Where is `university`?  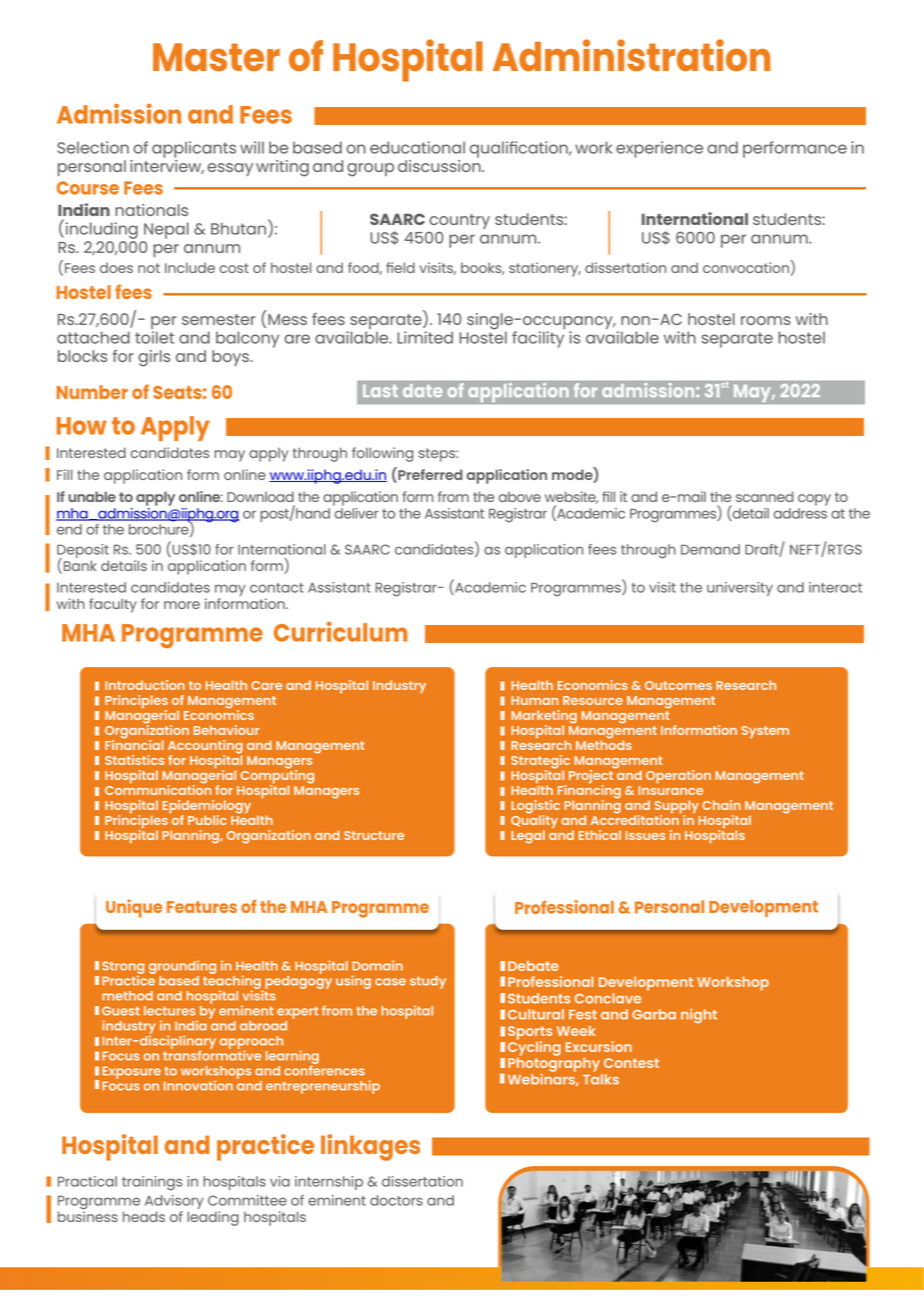
university is located at coordinates (740, 589).
